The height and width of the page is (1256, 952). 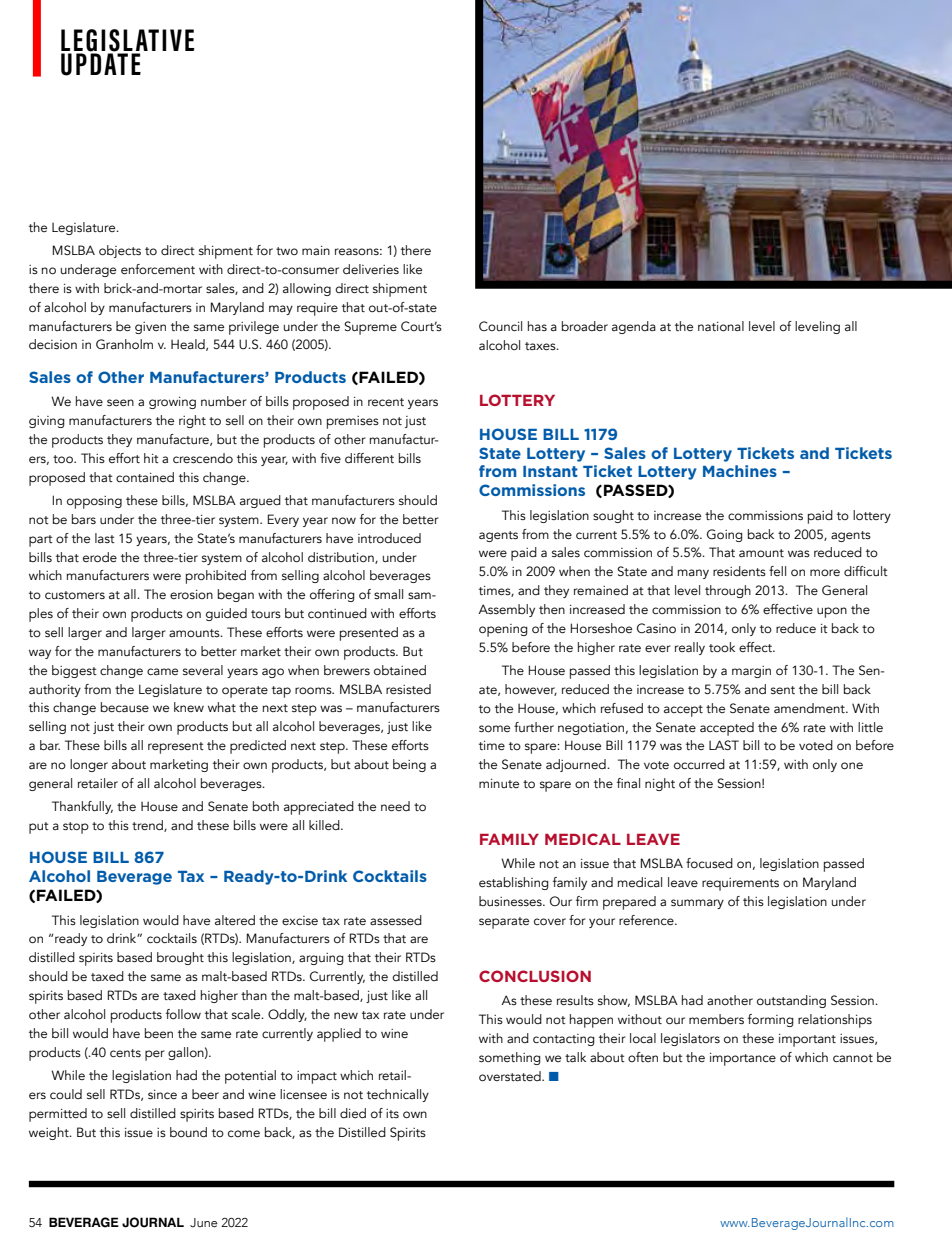 I want to click on national, so click(x=721, y=326).
